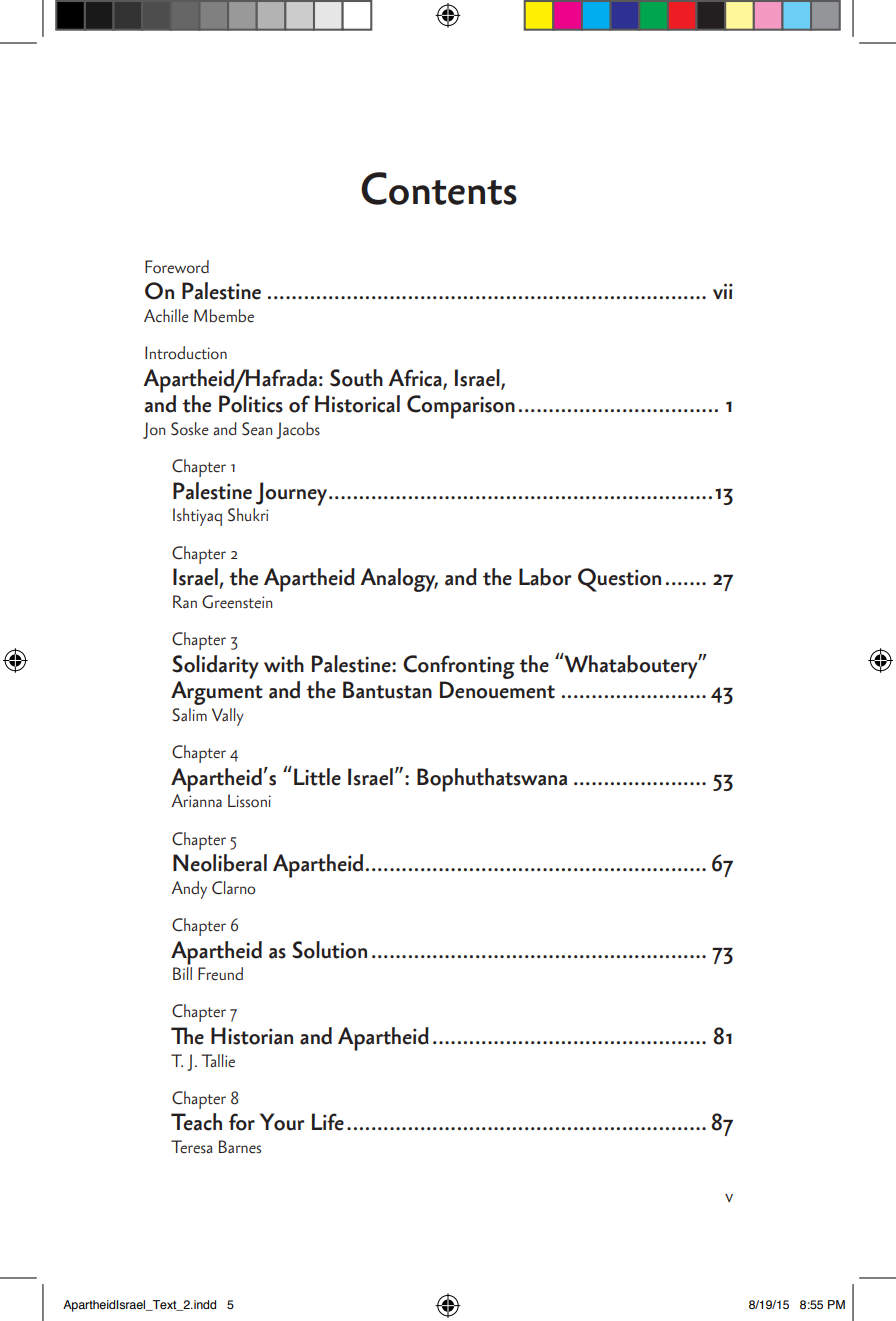 The height and width of the document is (1321, 896). I want to click on Solution, so click(329, 950).
